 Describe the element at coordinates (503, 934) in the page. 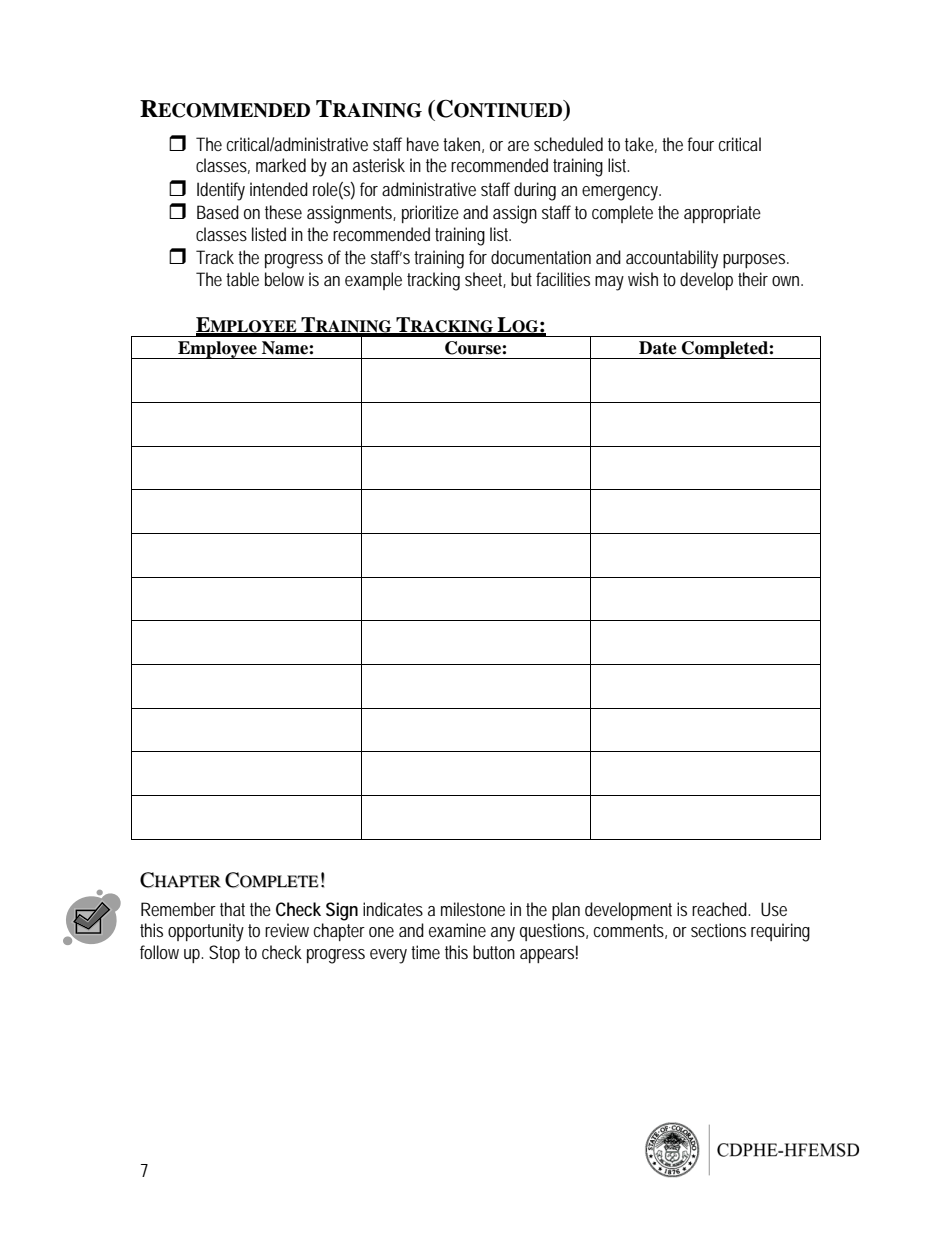

I see `any` at that location.
